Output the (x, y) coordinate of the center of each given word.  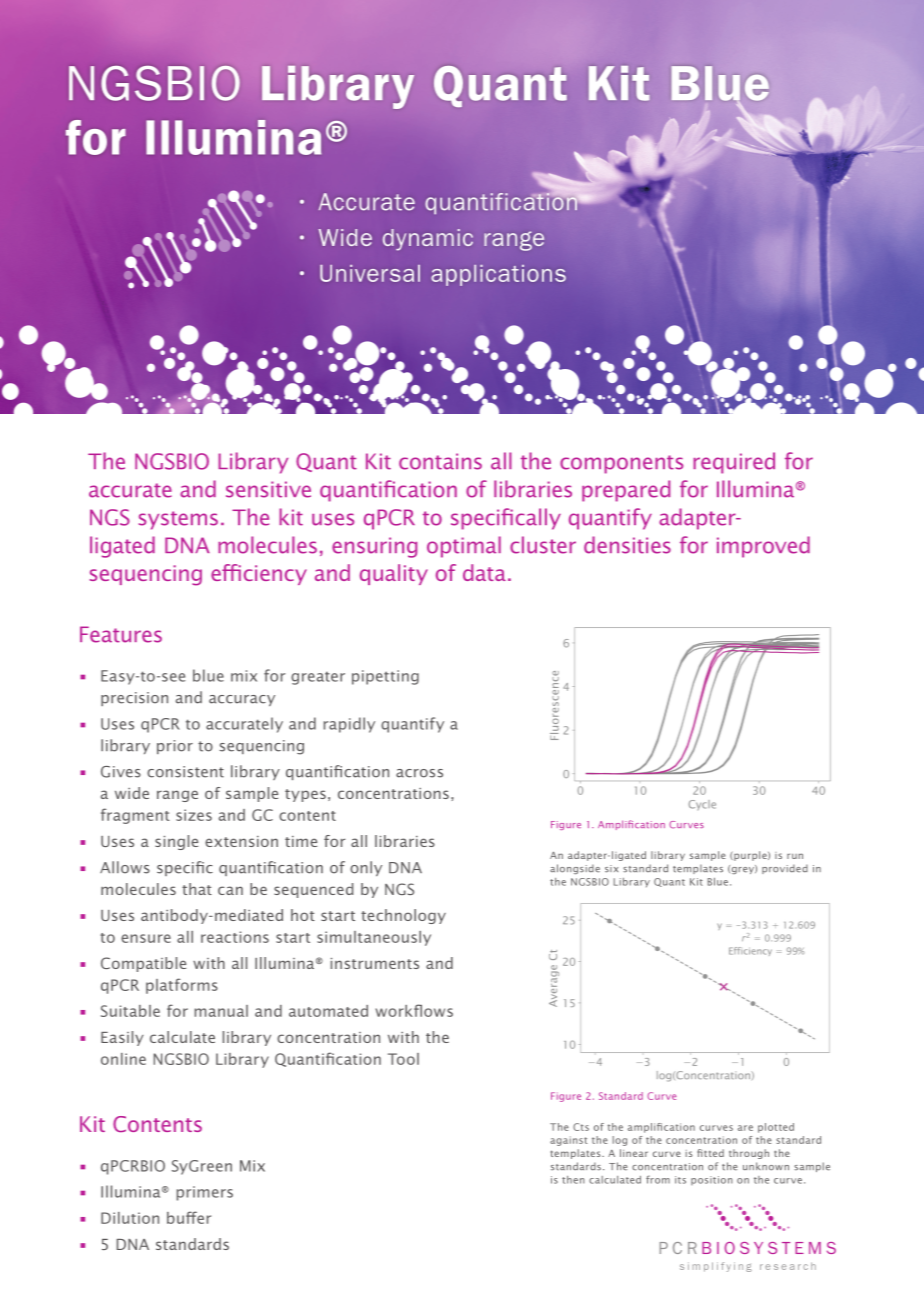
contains (440, 461)
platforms (182, 986)
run (795, 856)
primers (205, 1193)
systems (178, 520)
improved (763, 547)
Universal (370, 273)
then (573, 1180)
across (419, 773)
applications (498, 275)
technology (403, 916)
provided (785, 869)
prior (175, 747)
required (734, 463)
